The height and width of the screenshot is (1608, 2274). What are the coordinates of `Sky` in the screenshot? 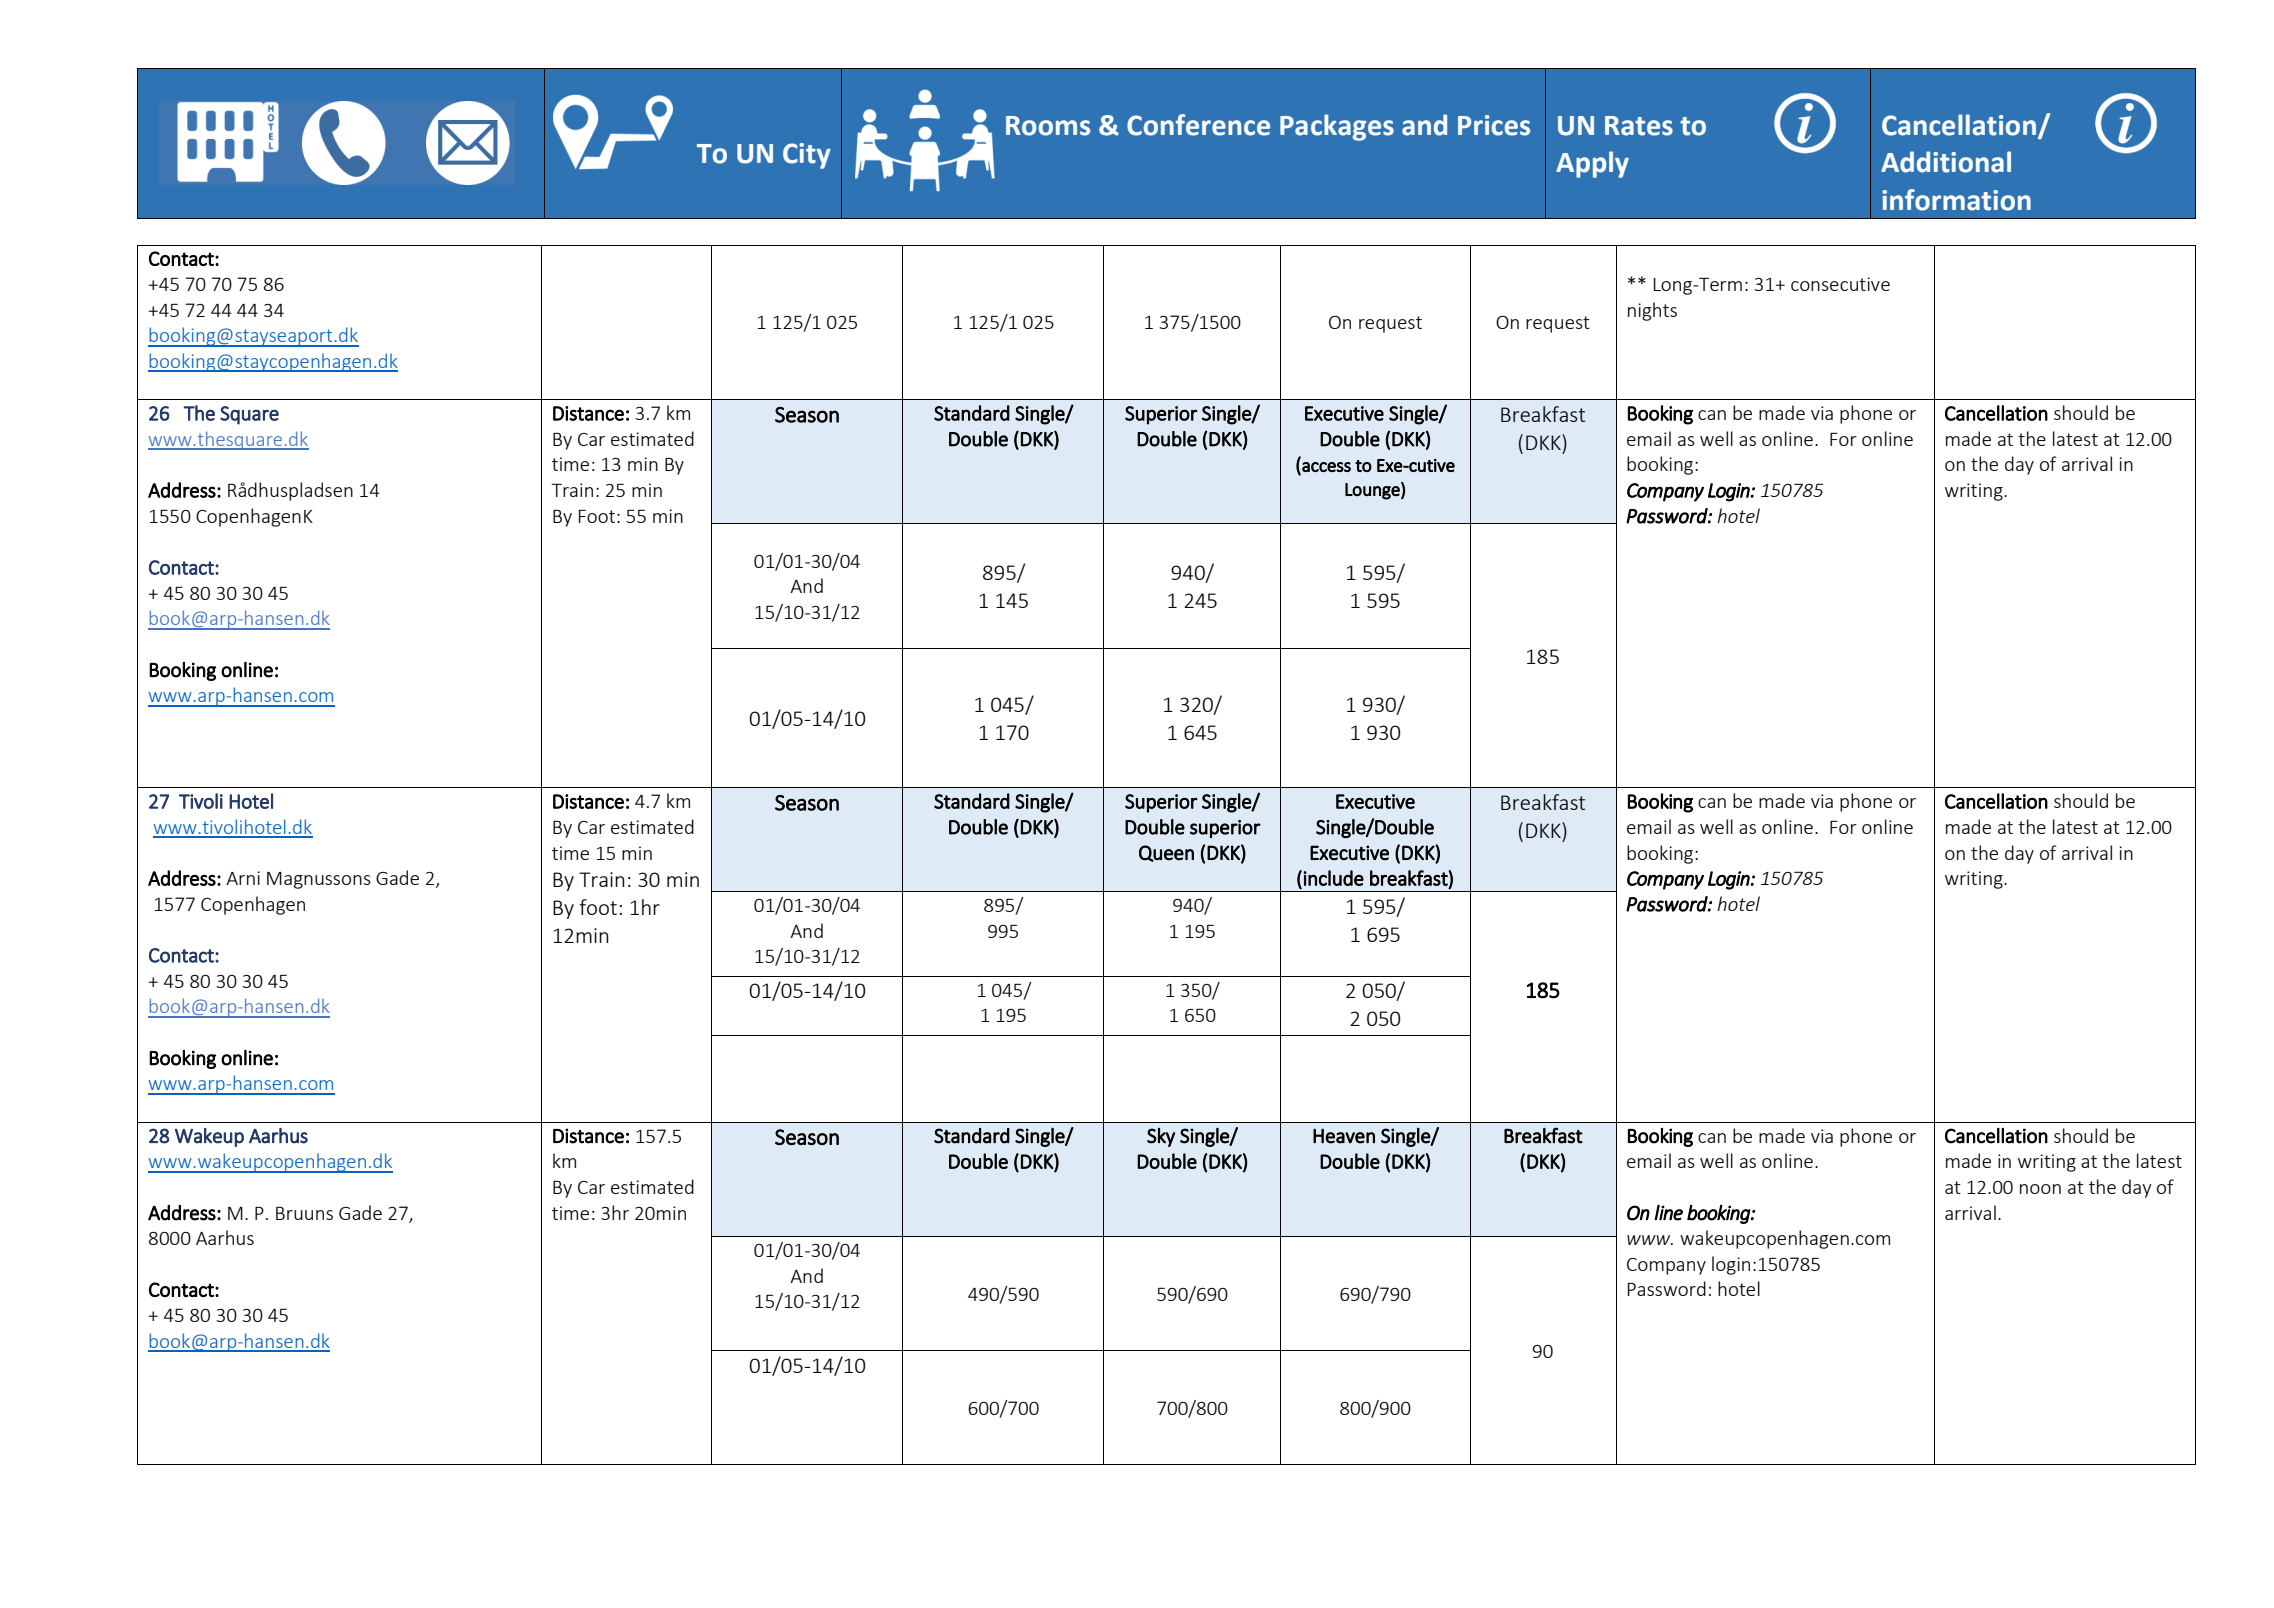 It's located at (1161, 1137).
